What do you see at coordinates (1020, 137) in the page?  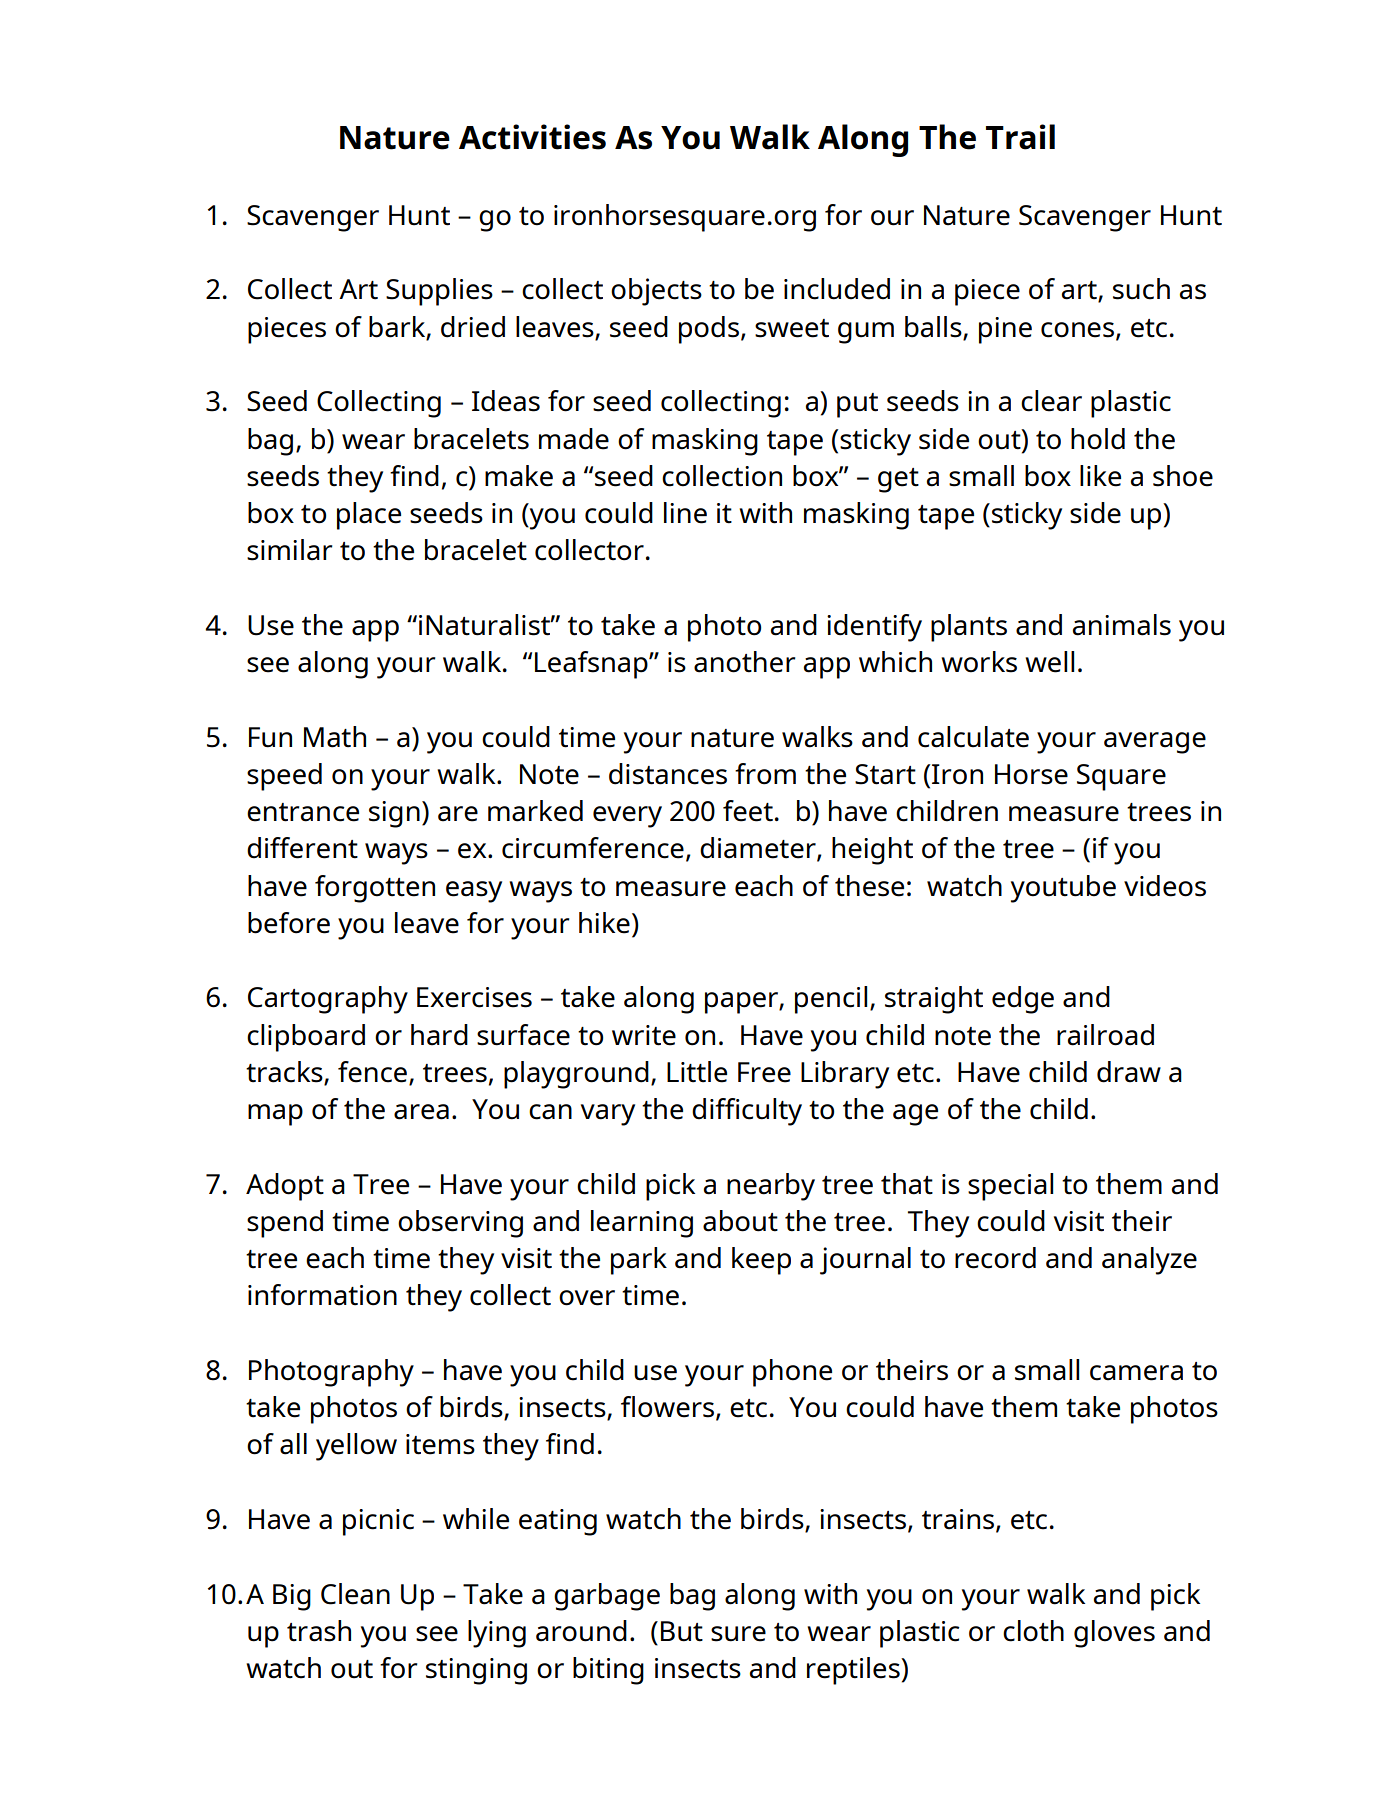 I see `Trail` at bounding box center [1020, 137].
